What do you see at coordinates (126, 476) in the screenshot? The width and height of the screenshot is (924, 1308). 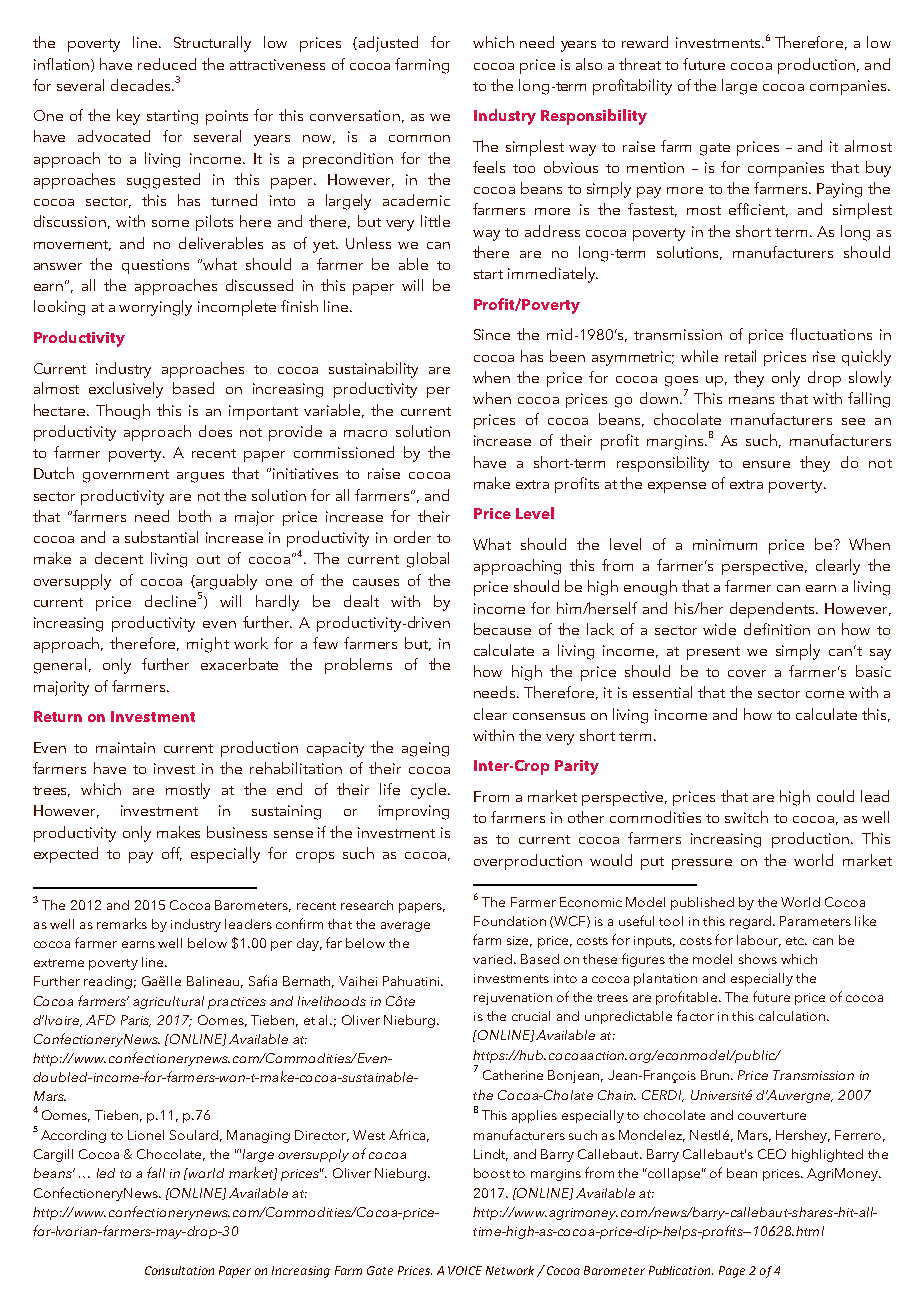 I see `government` at bounding box center [126, 476].
